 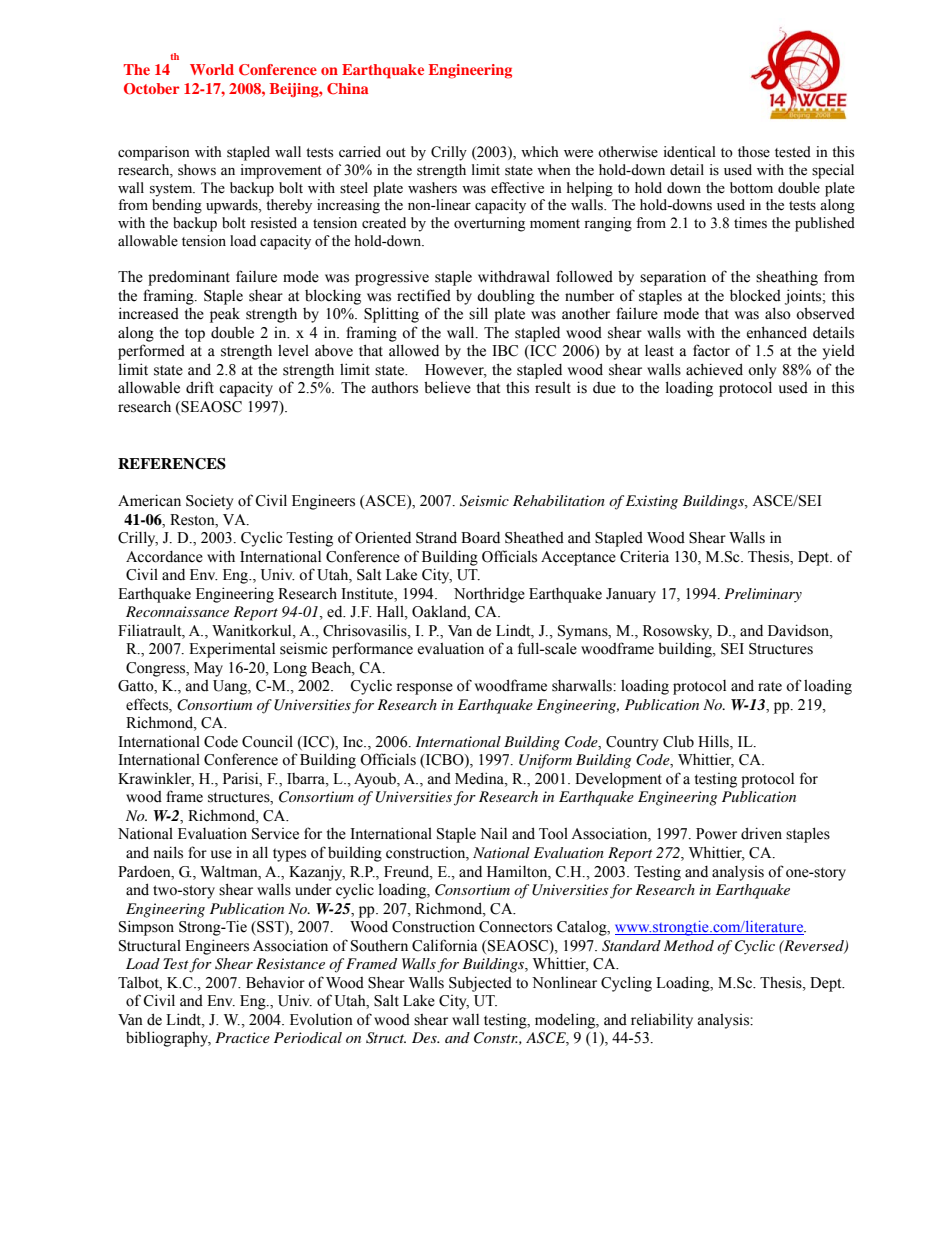 I want to click on reliability, so click(x=662, y=1021).
